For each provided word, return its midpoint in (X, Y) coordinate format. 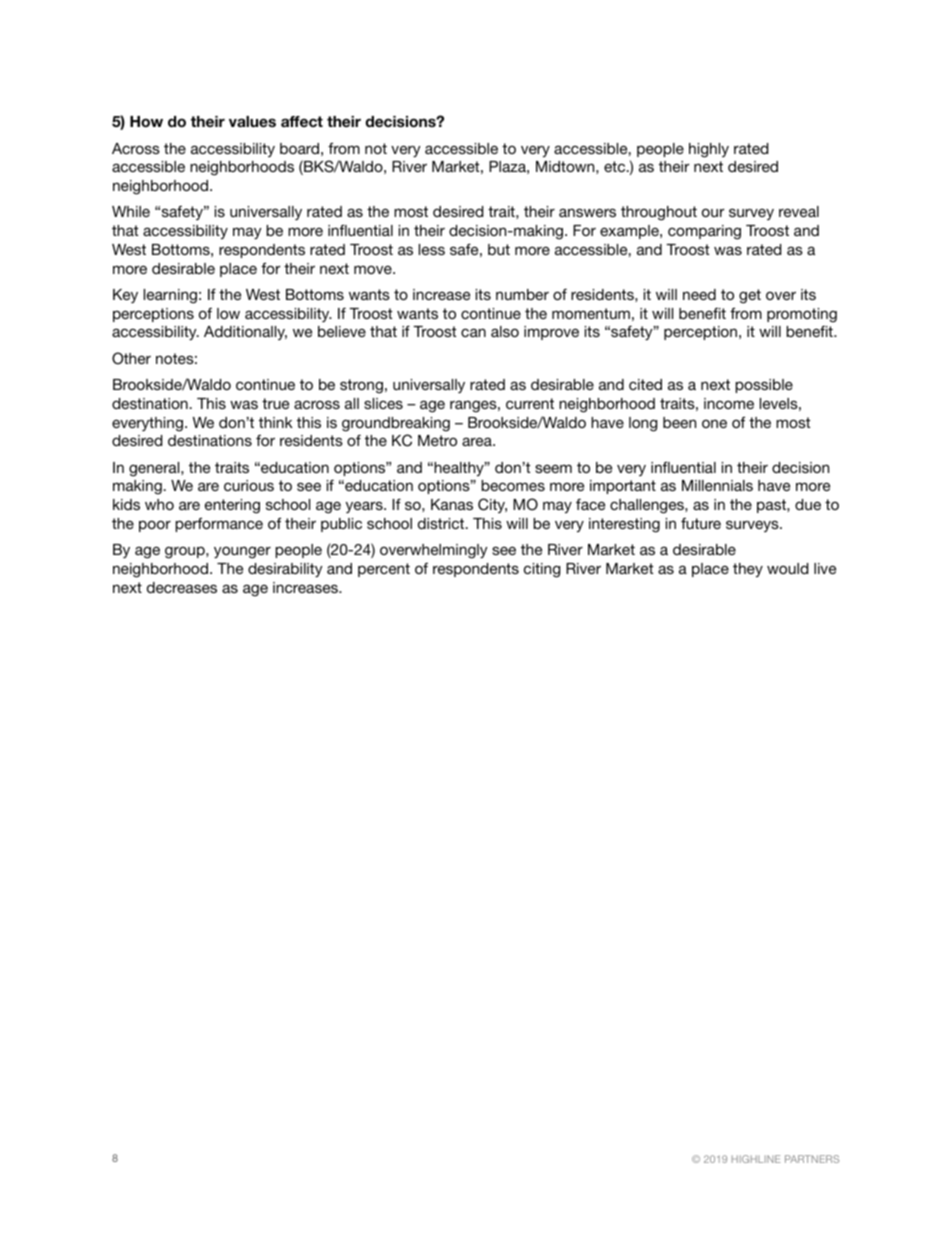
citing (542, 570)
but (499, 249)
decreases (182, 587)
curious (249, 485)
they (748, 570)
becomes (513, 485)
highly (709, 150)
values (252, 121)
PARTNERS (812, 1159)
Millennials (717, 485)
